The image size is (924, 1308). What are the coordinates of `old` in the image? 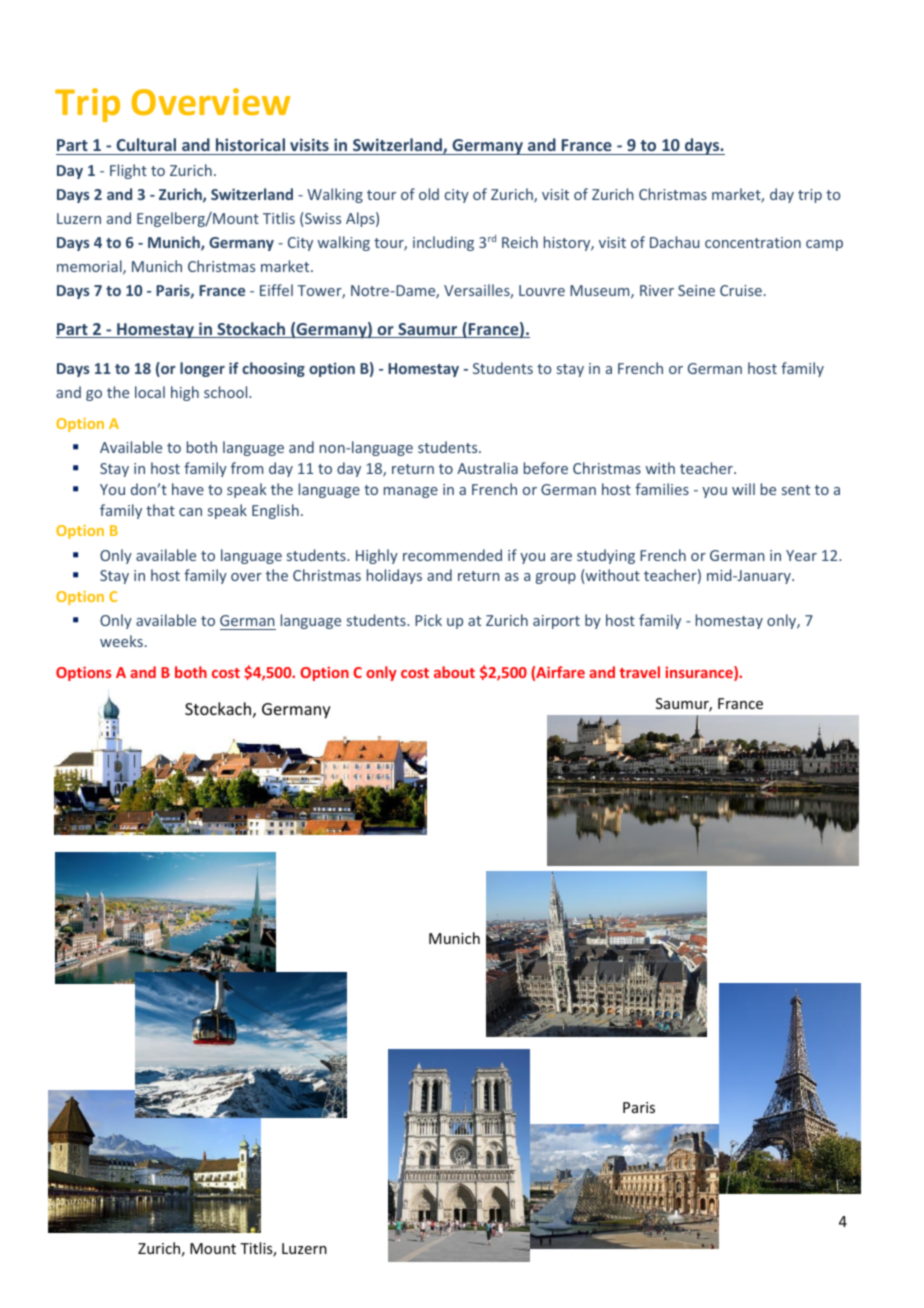 It's located at (429, 194).
